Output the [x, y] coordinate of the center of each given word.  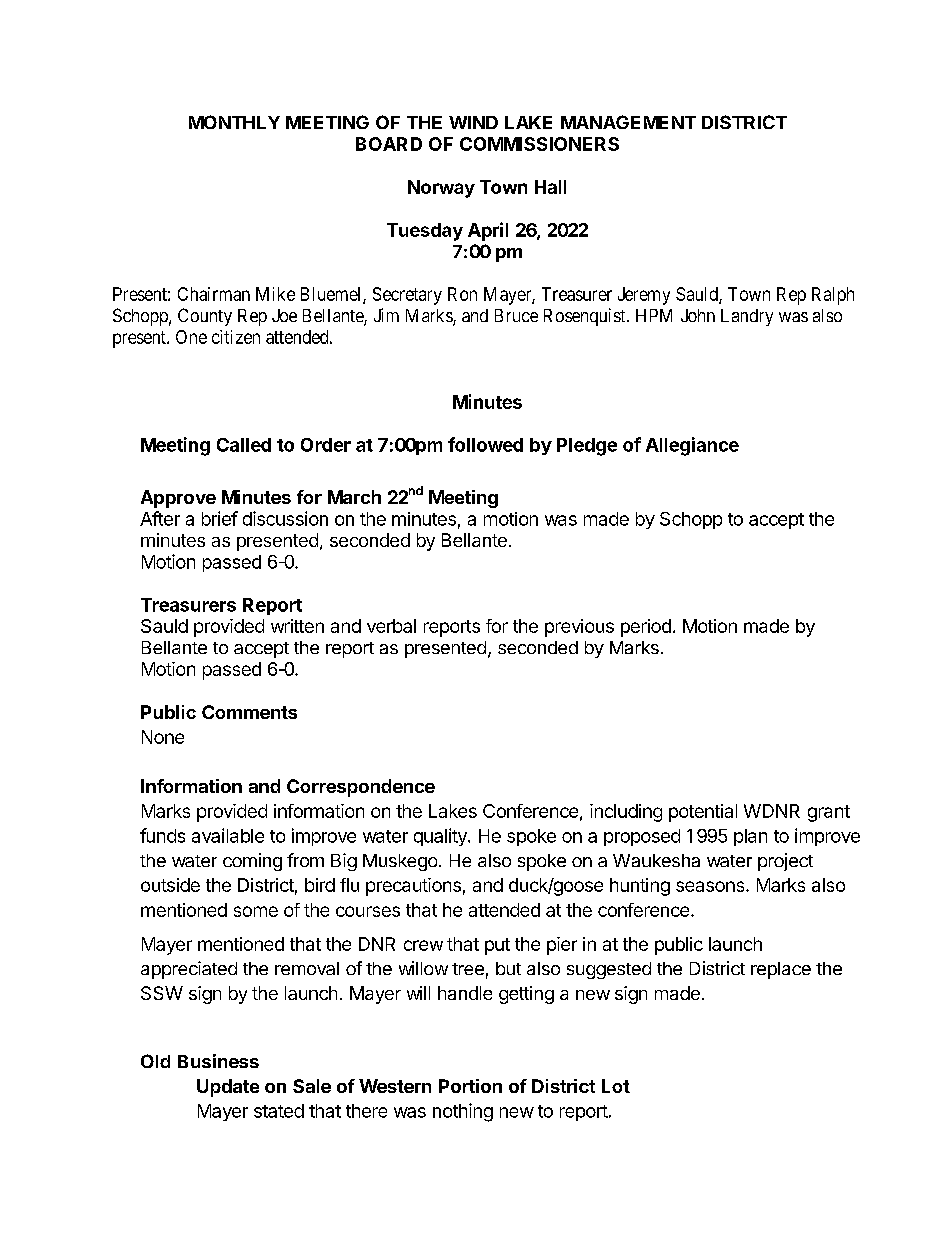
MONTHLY [234, 122]
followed [485, 444]
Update [228, 1088]
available [228, 835]
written [297, 626]
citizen [236, 337]
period [646, 628]
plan [750, 837]
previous [579, 628]
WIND [473, 122]
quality [441, 837]
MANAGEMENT [628, 122]
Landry [747, 317]
